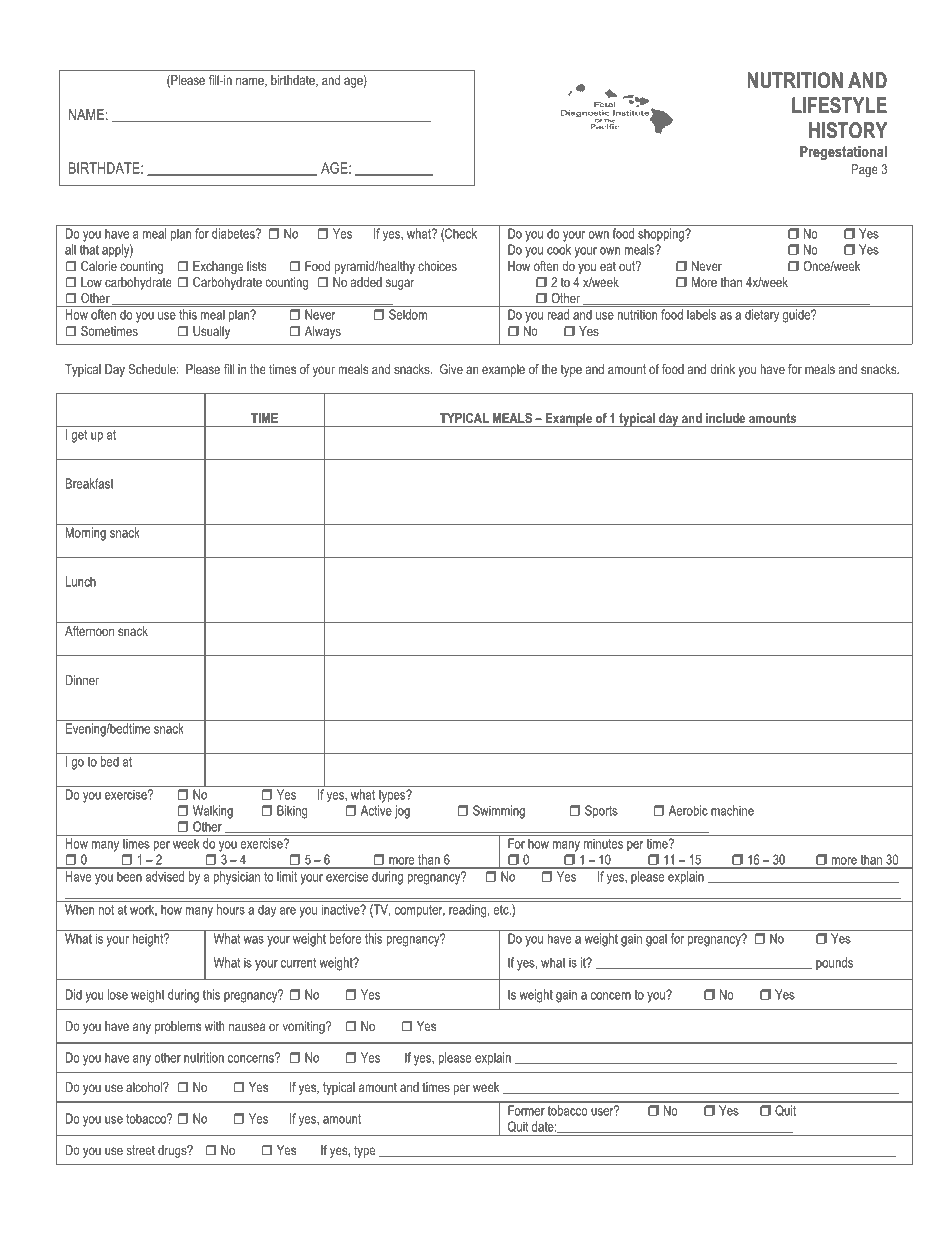  Describe the element at coordinates (451, 369) in the screenshot. I see `Give` at that location.
